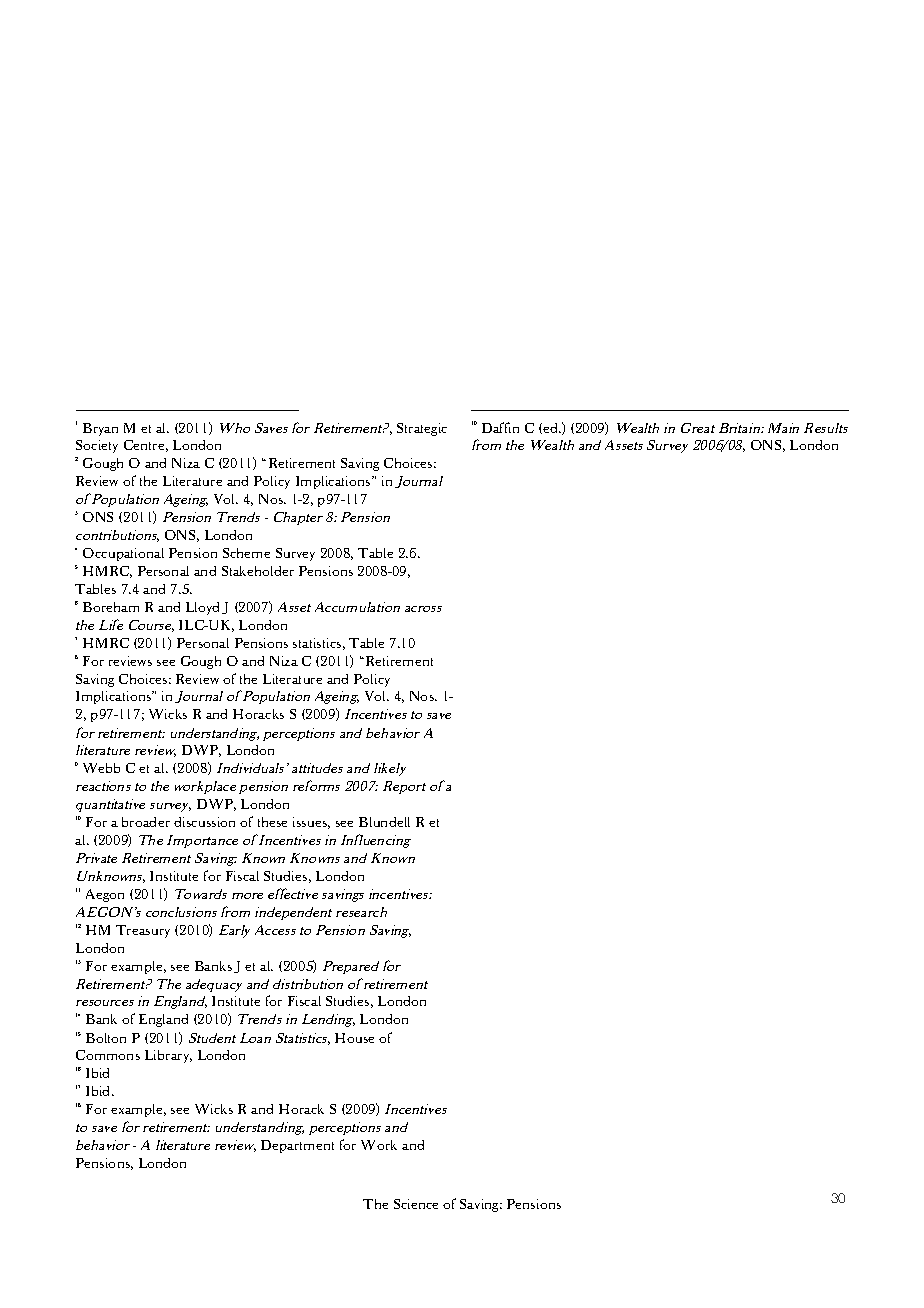 The height and width of the screenshot is (1308, 924). Describe the element at coordinates (416, 1204) in the screenshot. I see `Science` at that location.
